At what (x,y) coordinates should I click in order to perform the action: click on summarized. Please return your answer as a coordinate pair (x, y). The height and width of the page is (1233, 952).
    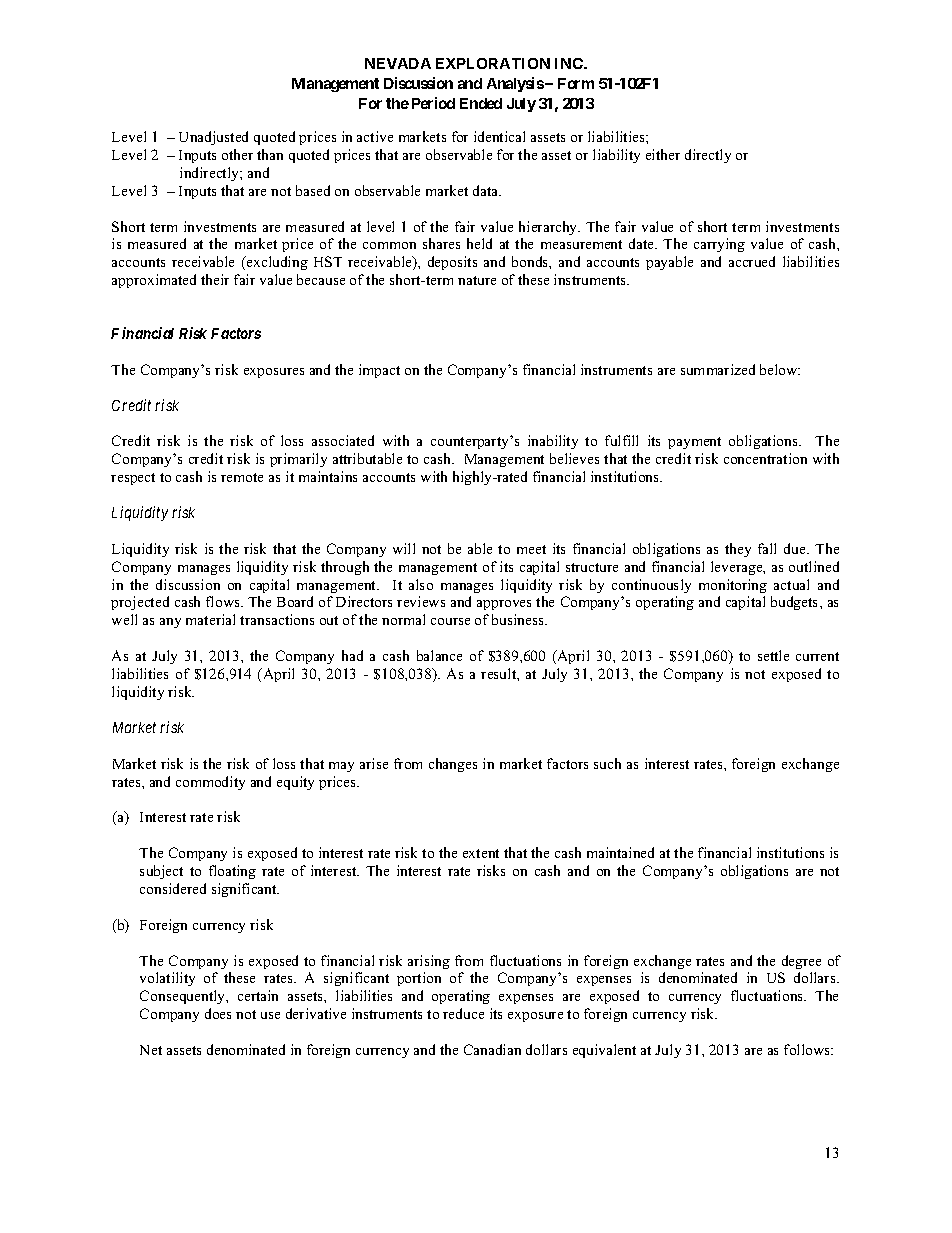
    Looking at the image, I should click on (718, 369).
